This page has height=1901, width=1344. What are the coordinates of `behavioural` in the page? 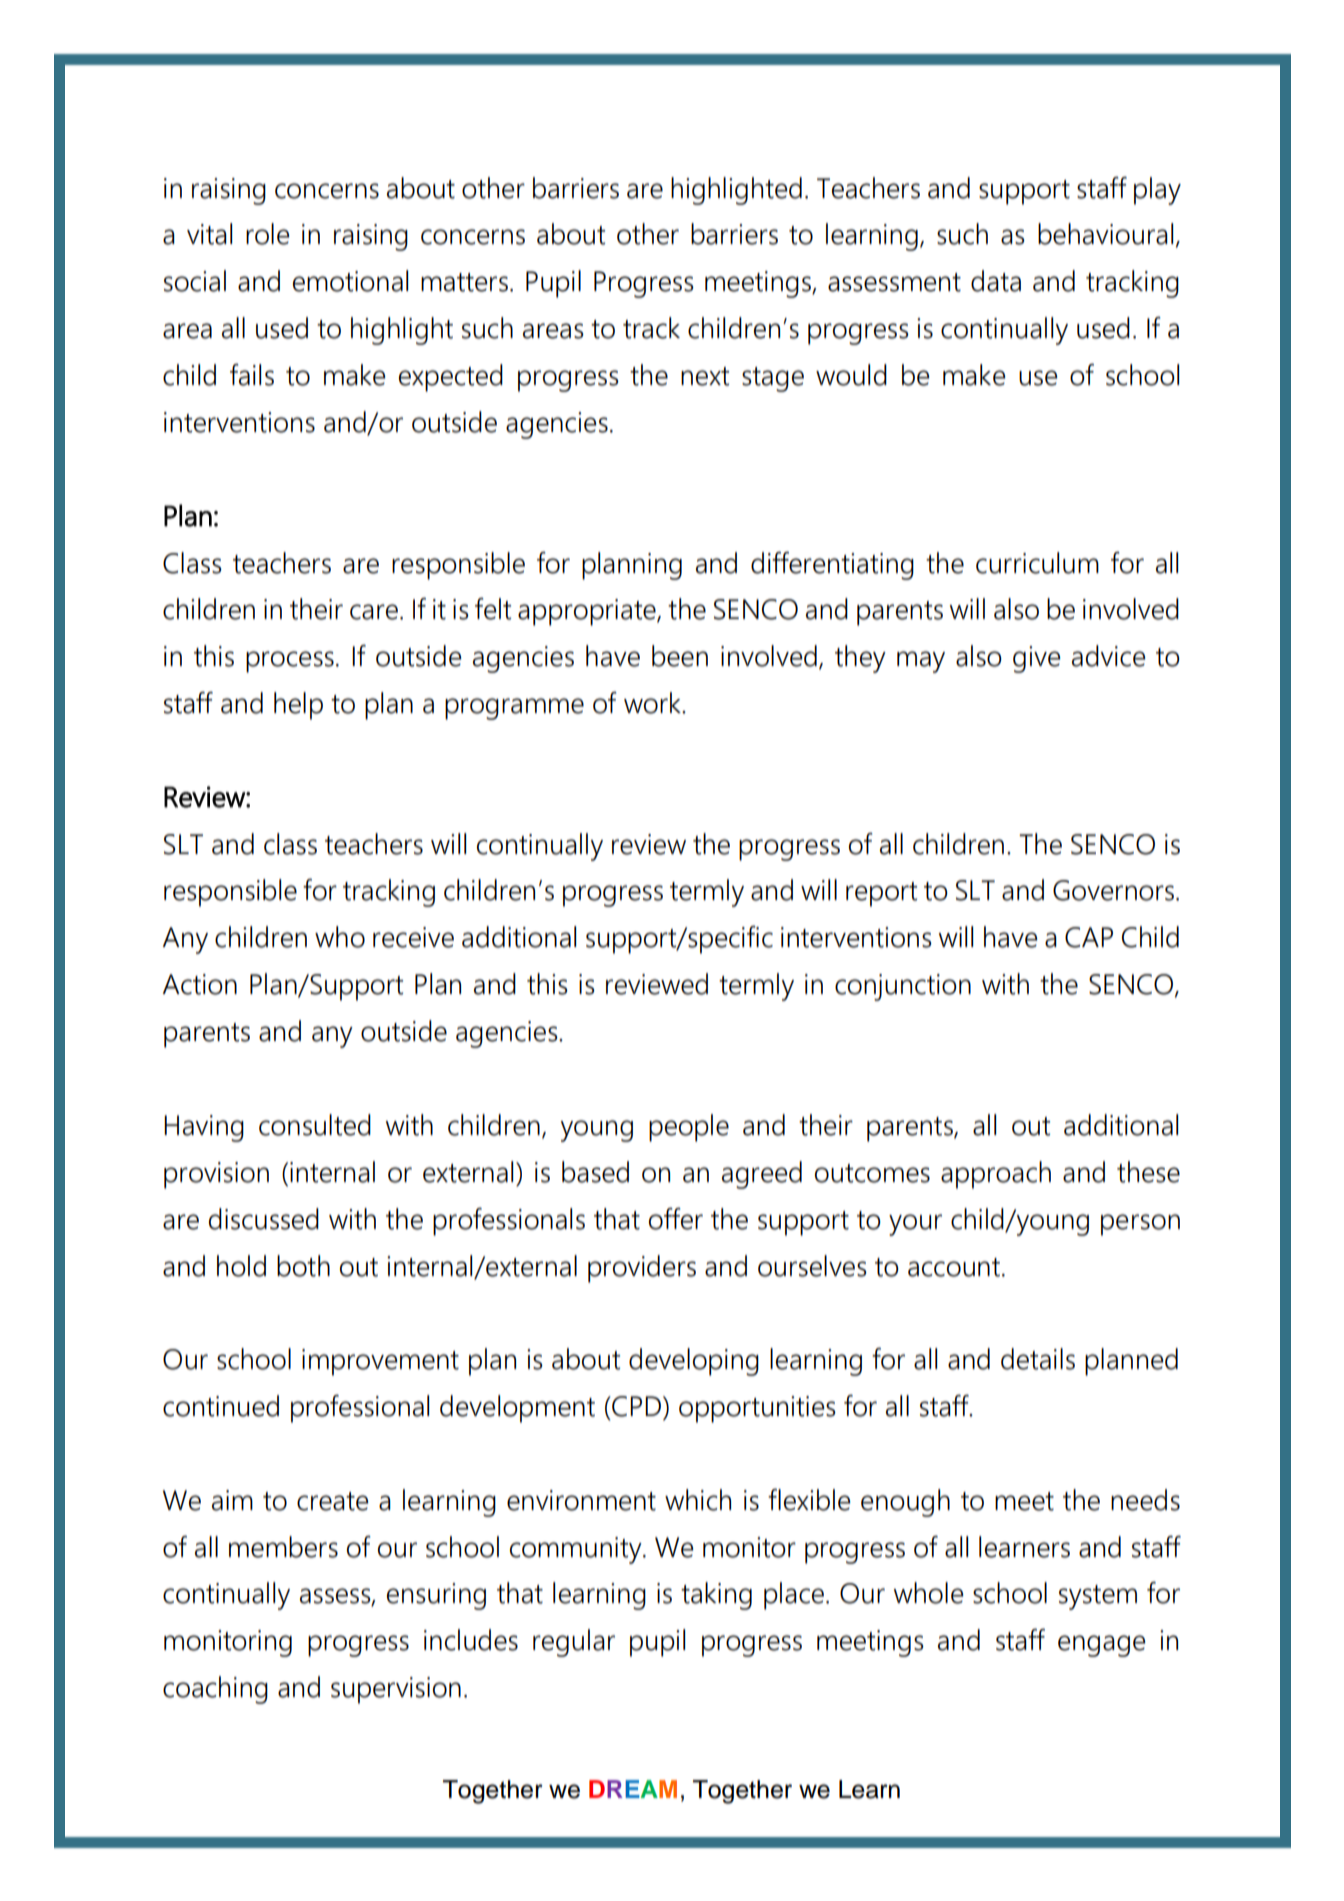 It's located at (1105, 234).
